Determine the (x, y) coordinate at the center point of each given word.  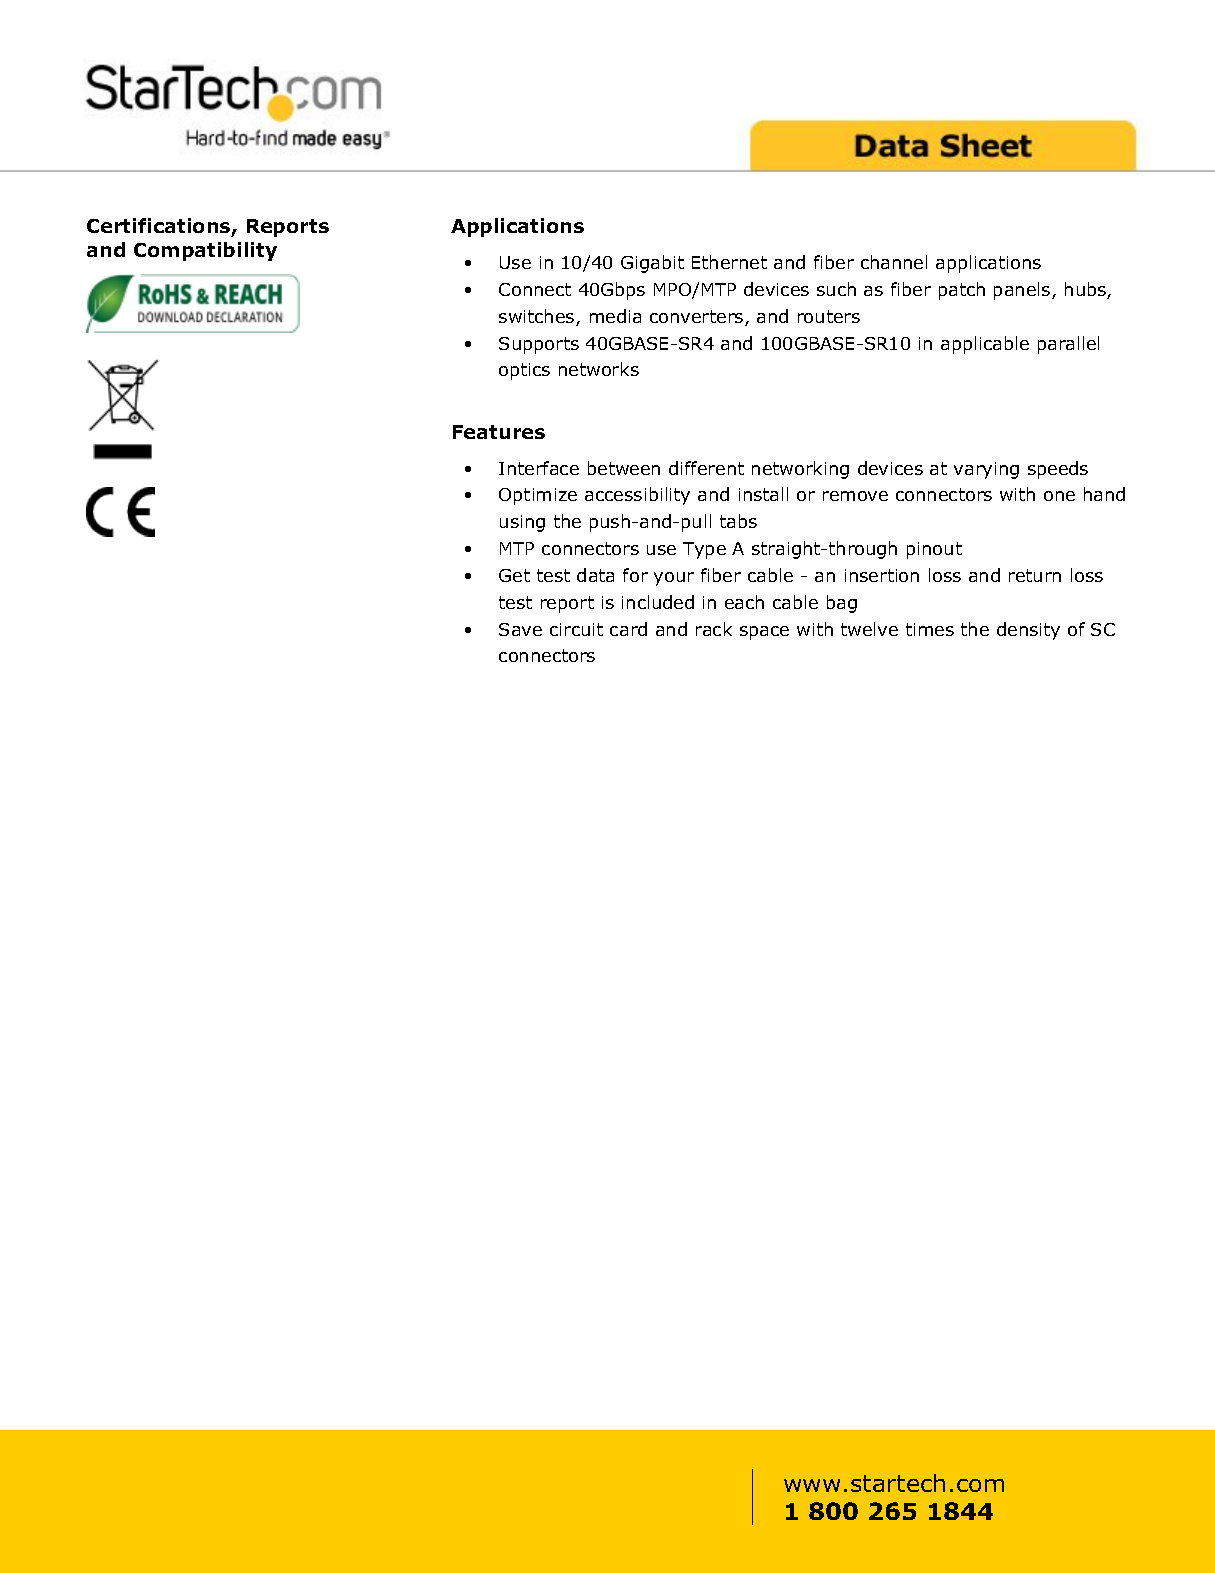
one (1059, 496)
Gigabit (652, 264)
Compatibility (205, 251)
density (1028, 631)
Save (520, 629)
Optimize (538, 496)
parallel (1068, 345)
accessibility (637, 496)
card (628, 629)
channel (894, 262)
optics (524, 371)
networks (599, 369)
